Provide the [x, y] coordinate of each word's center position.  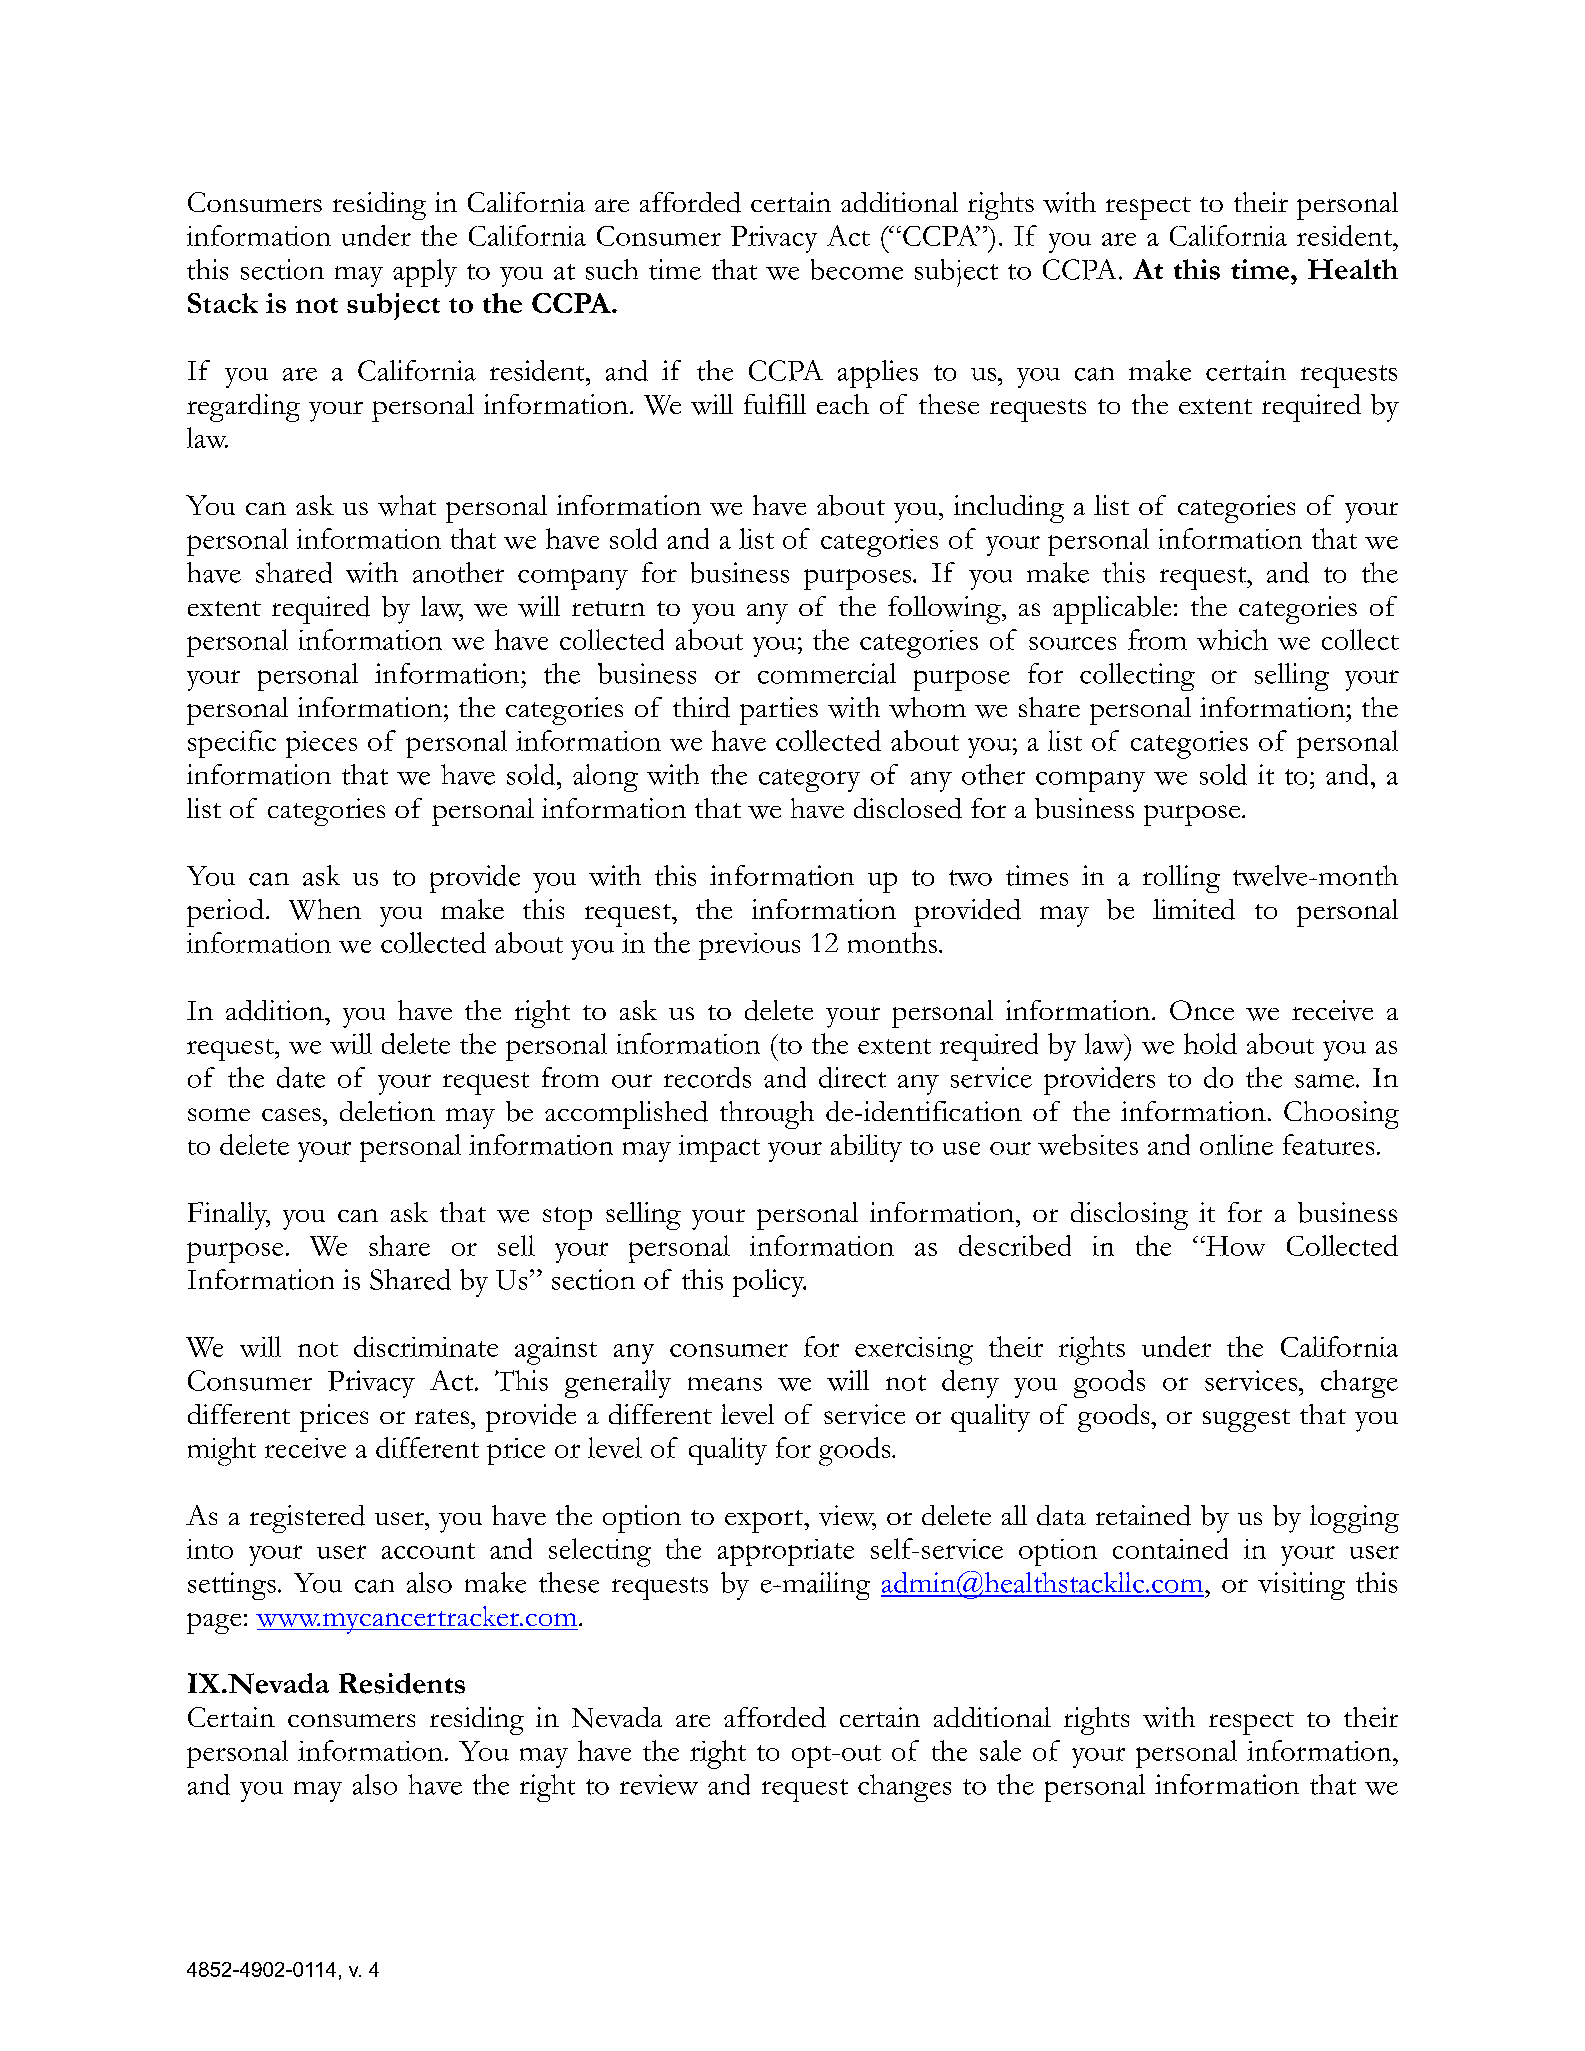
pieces [321, 744]
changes [904, 1788]
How [1234, 1246]
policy [769, 1283]
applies [878, 374]
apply [425, 273]
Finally [229, 1216]
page [214, 1623]
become [857, 269]
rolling [1181, 879]
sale [1000, 1750]
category [809, 780]
